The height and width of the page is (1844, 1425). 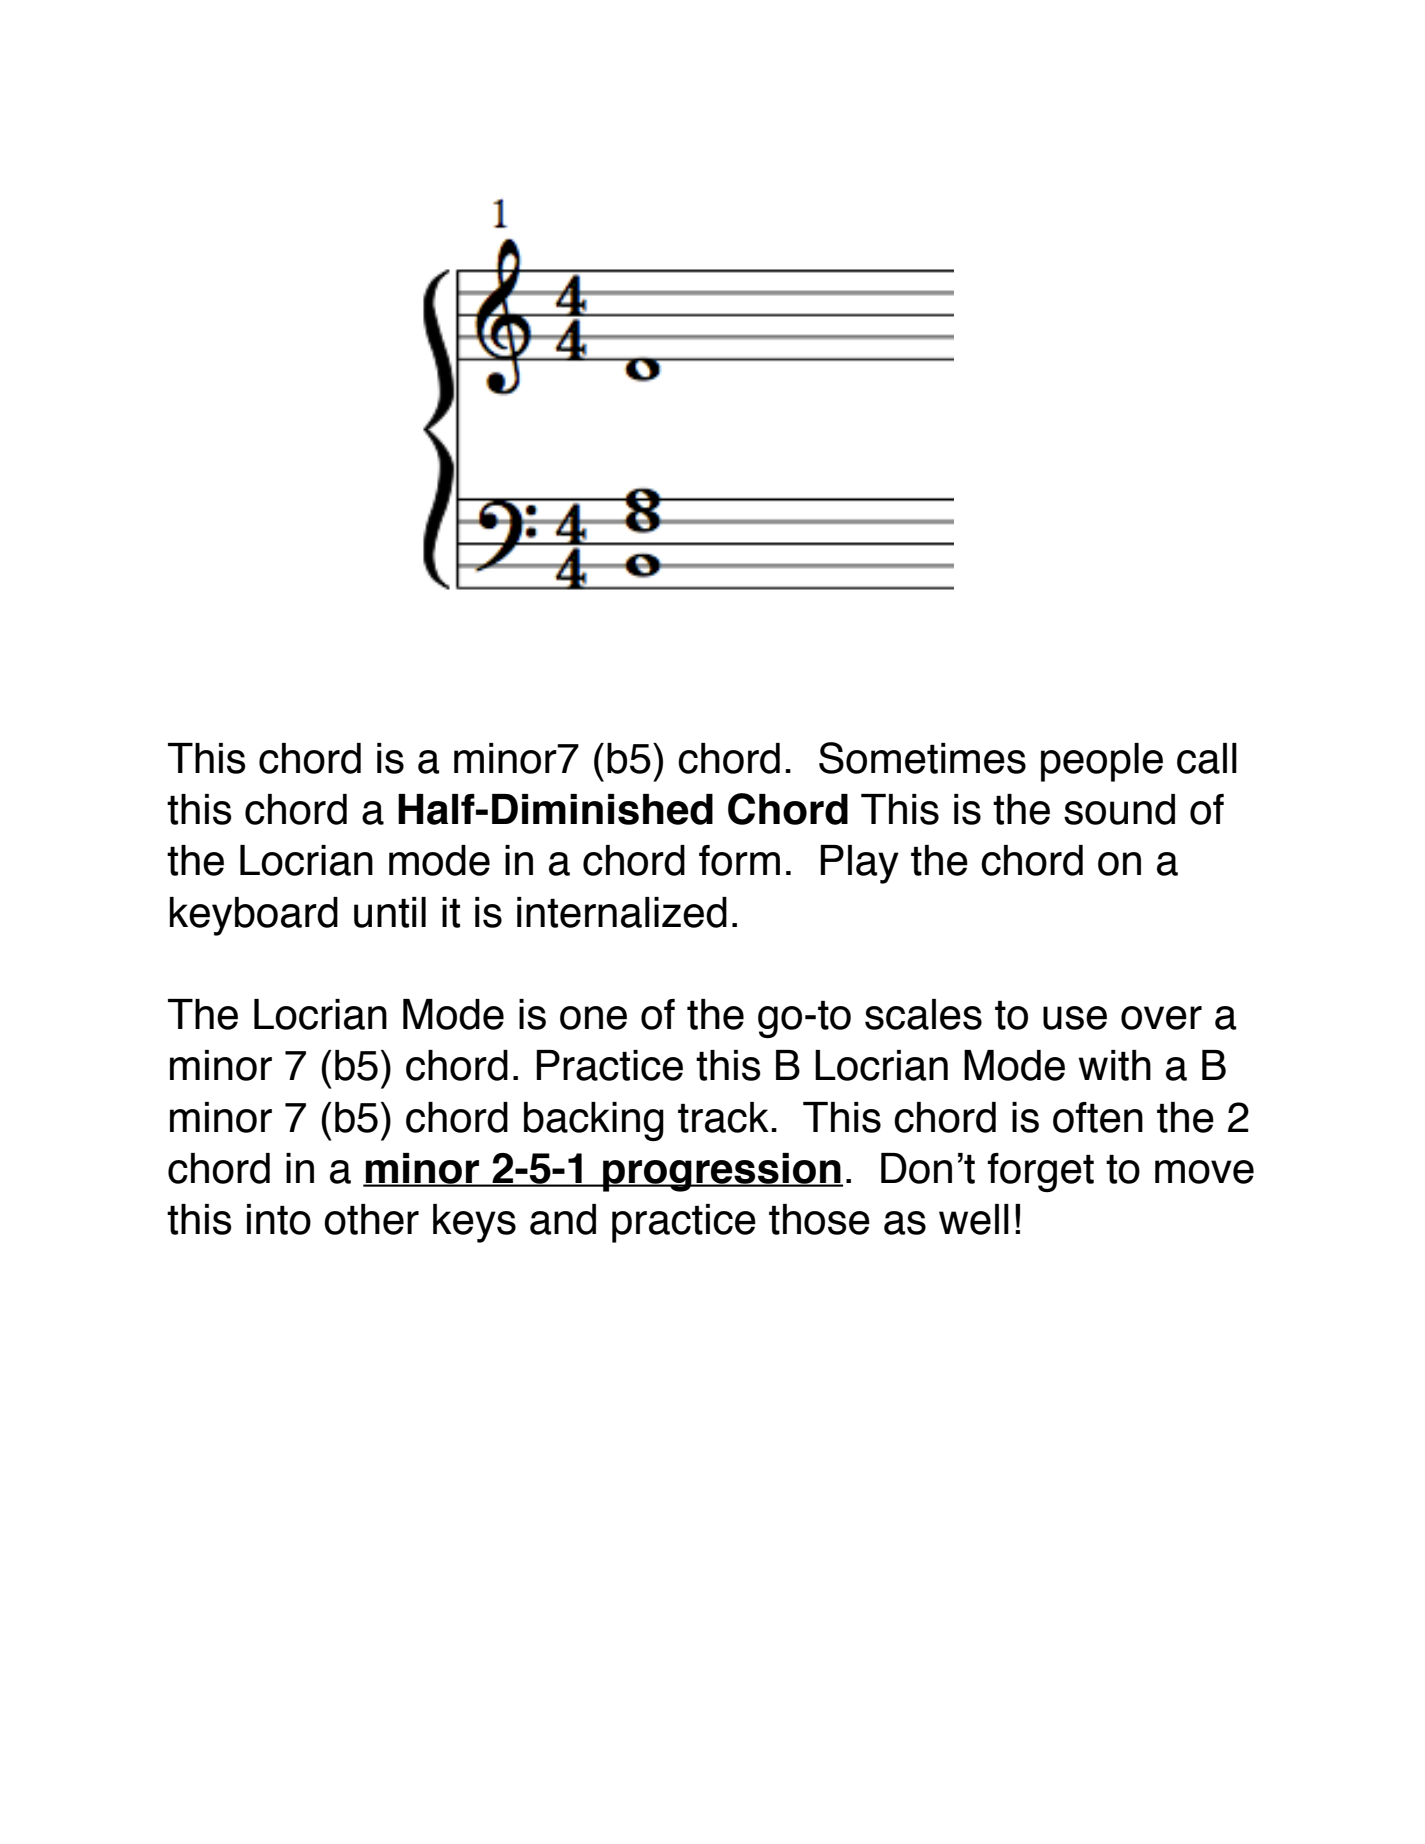 I want to click on over, so click(x=1161, y=1018).
